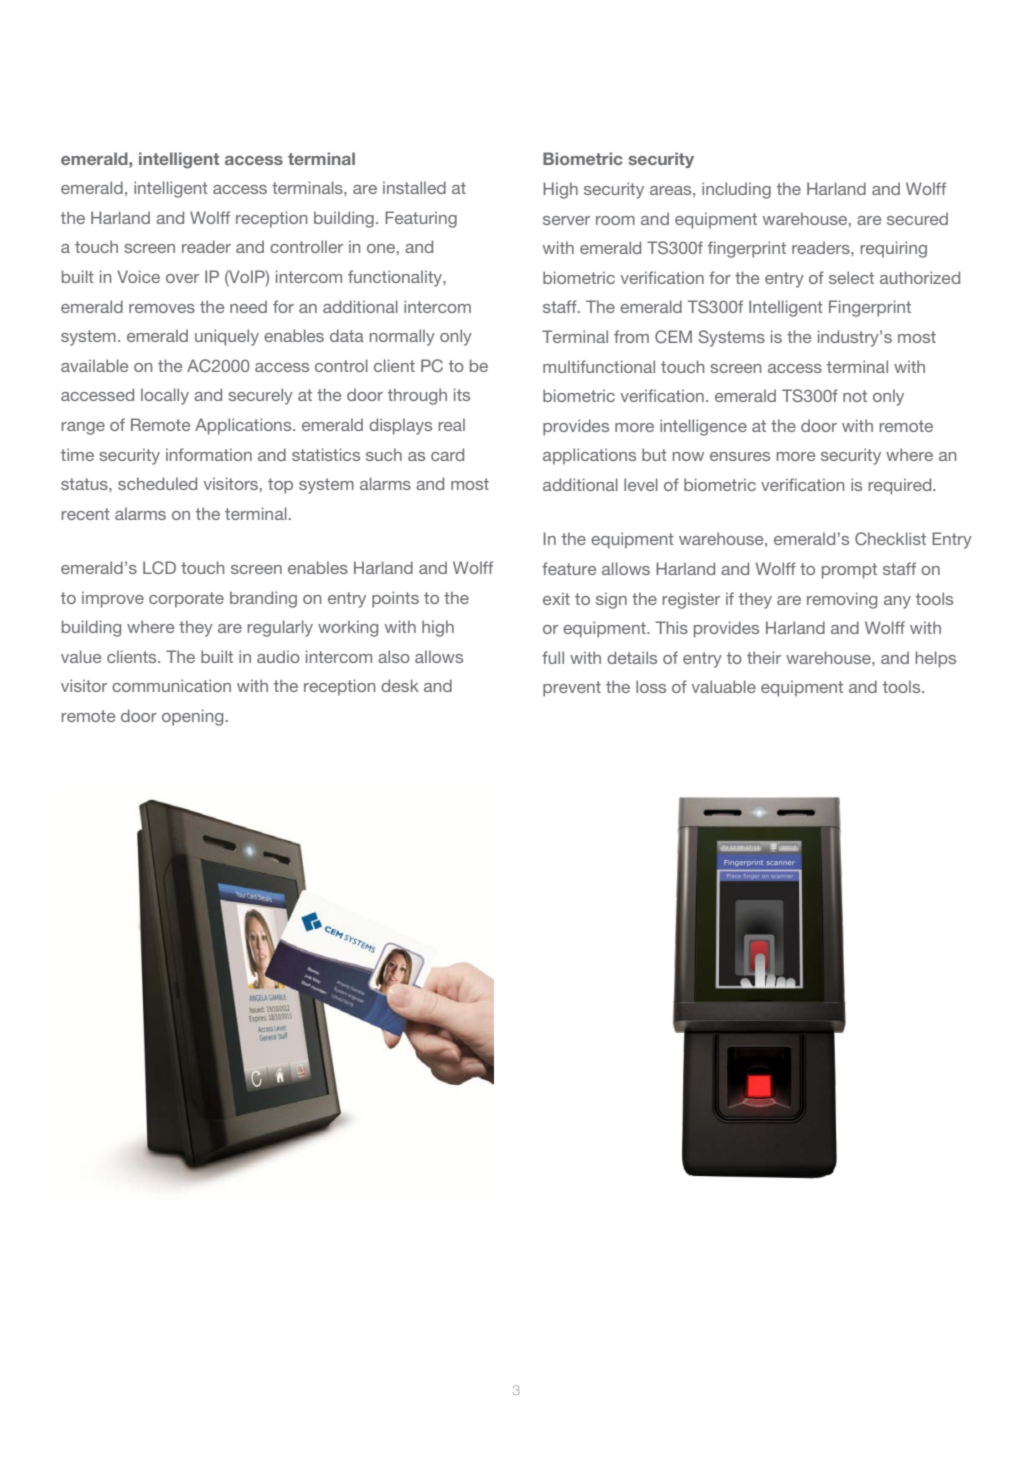 This page has height=1466, width=1036. What do you see at coordinates (740, 456) in the page?
I see `ensures` at bounding box center [740, 456].
